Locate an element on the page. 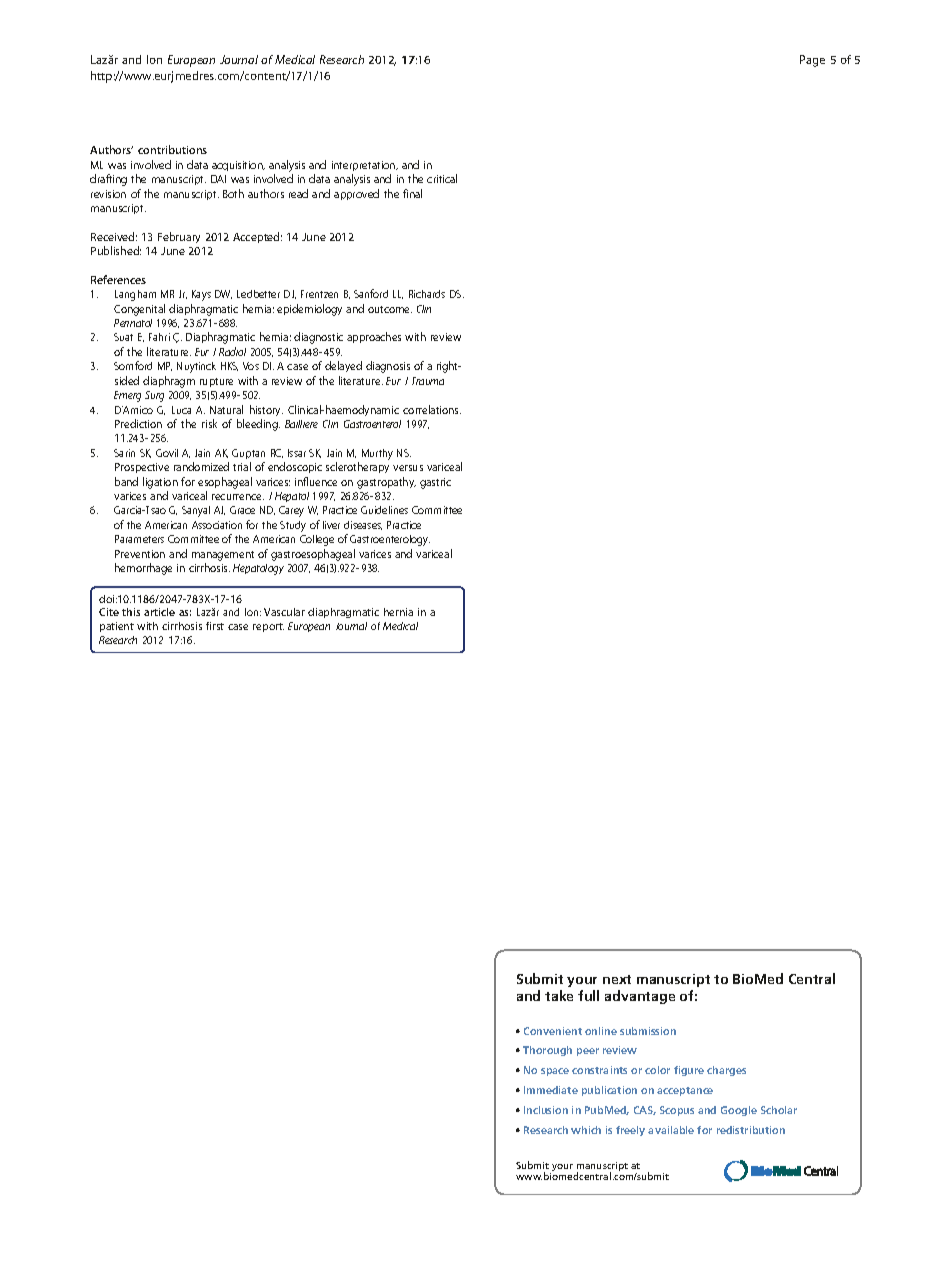 Image resolution: width=952 pixels, height=1270 pixels. HKS is located at coordinates (229, 366).
